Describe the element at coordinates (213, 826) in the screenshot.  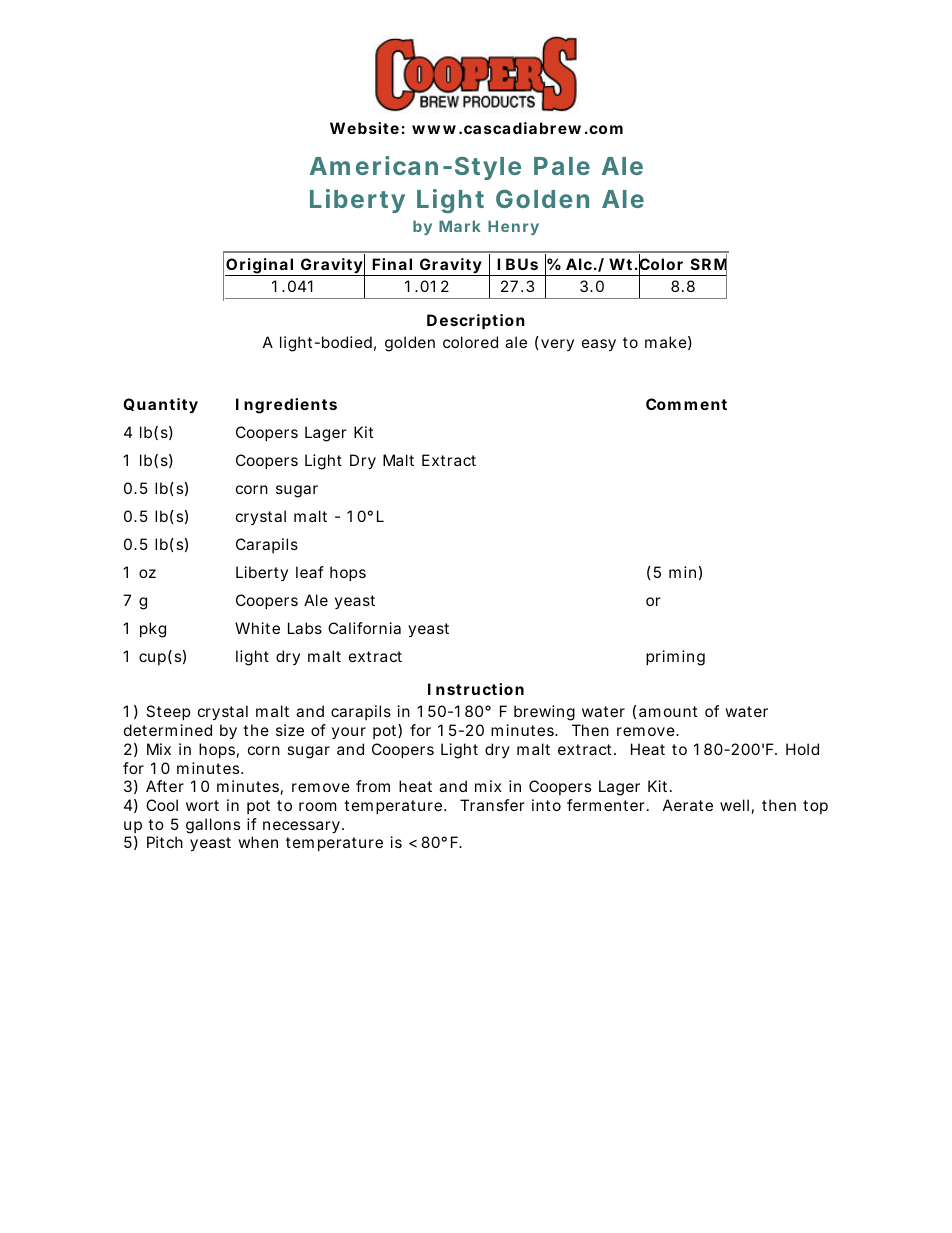
I see `gallons` at that location.
